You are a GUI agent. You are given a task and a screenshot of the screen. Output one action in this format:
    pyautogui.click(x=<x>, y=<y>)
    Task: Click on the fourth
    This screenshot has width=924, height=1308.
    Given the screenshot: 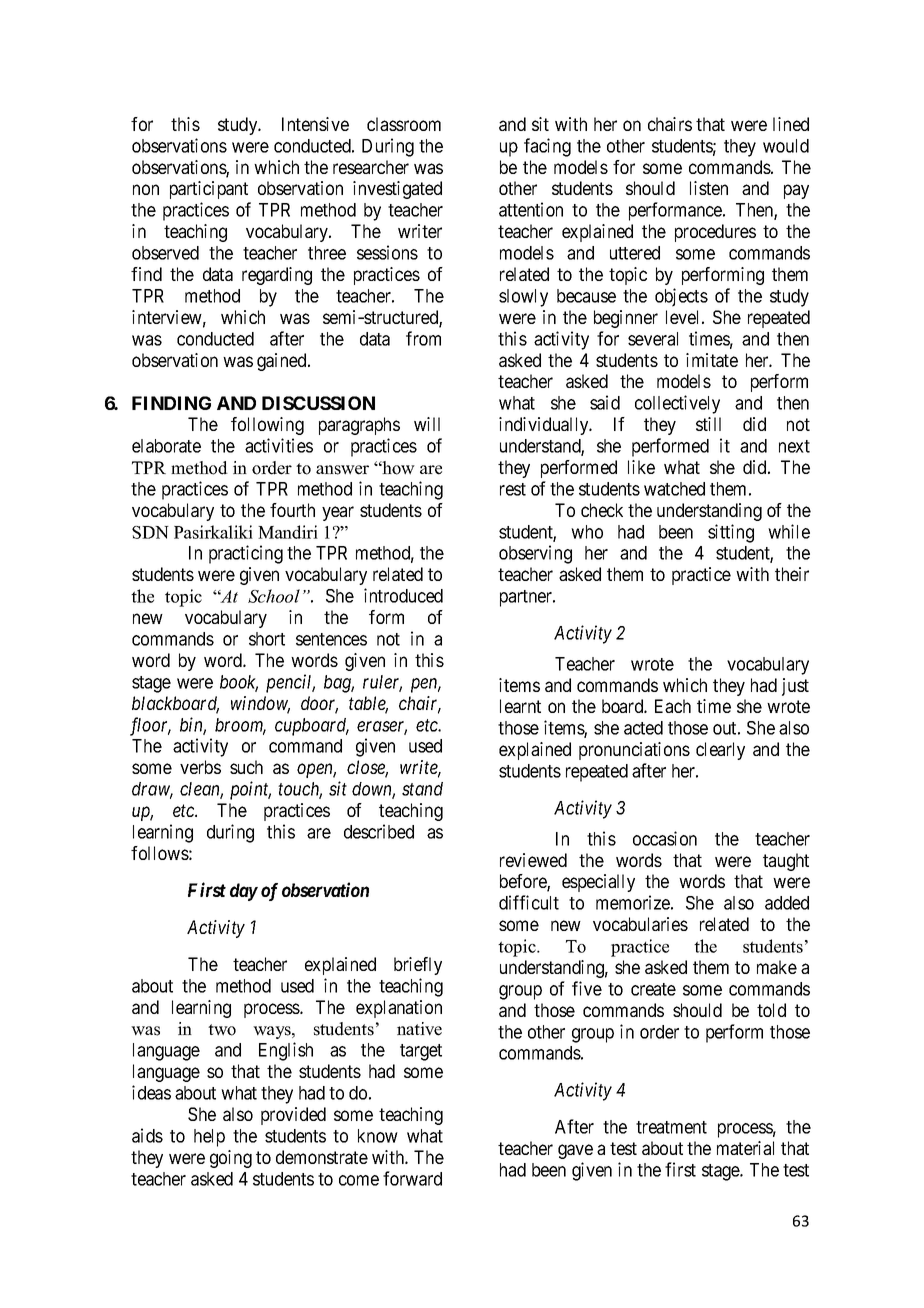 What is the action you would take?
    pyautogui.click(x=292, y=510)
